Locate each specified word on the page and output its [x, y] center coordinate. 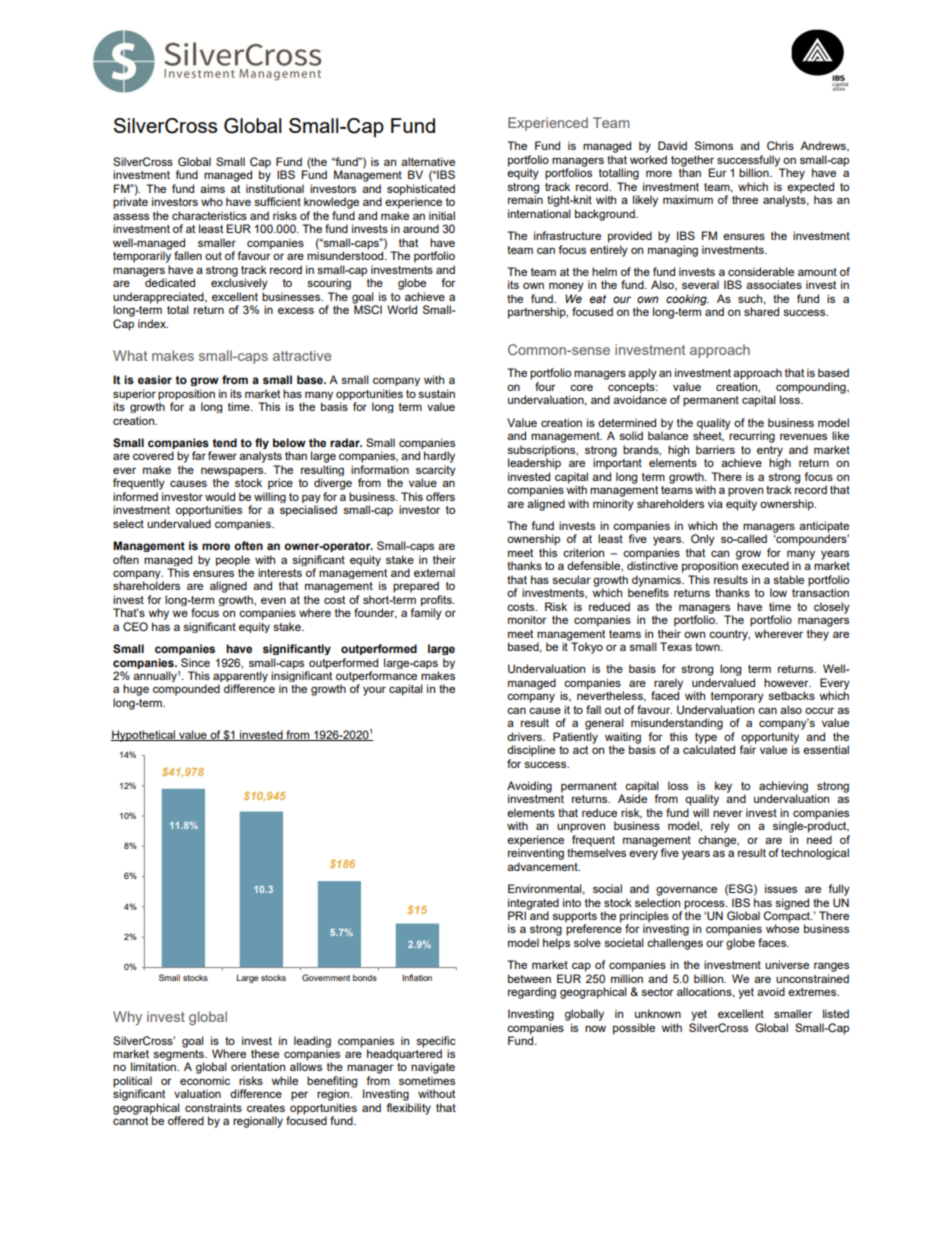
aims [212, 188]
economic [205, 1080]
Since [195, 662]
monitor [527, 619]
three [745, 199]
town [708, 647]
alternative [428, 161]
